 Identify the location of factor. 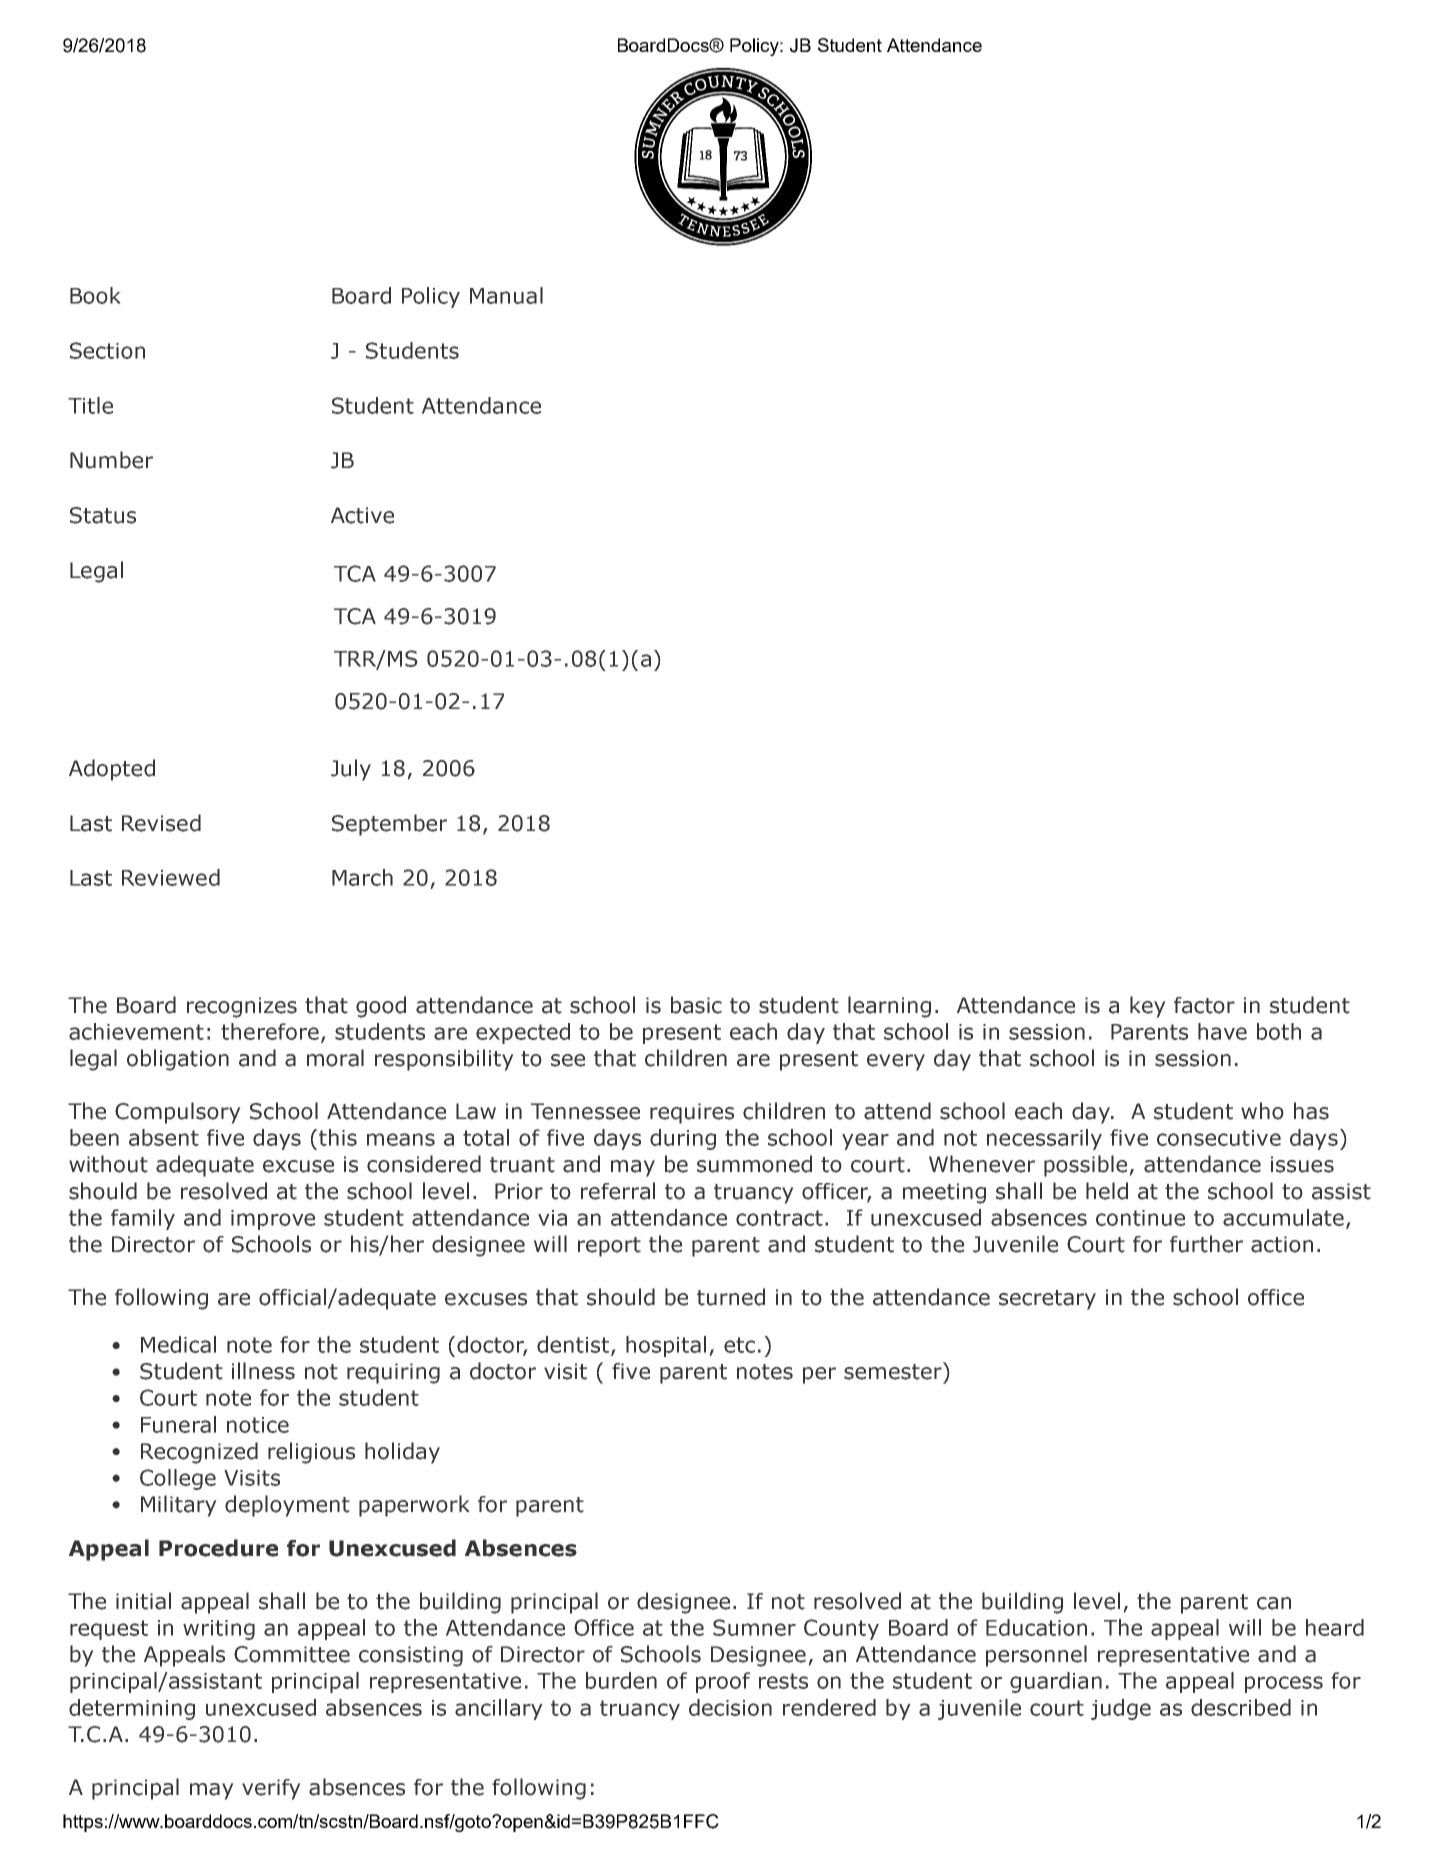
(1204, 1005).
